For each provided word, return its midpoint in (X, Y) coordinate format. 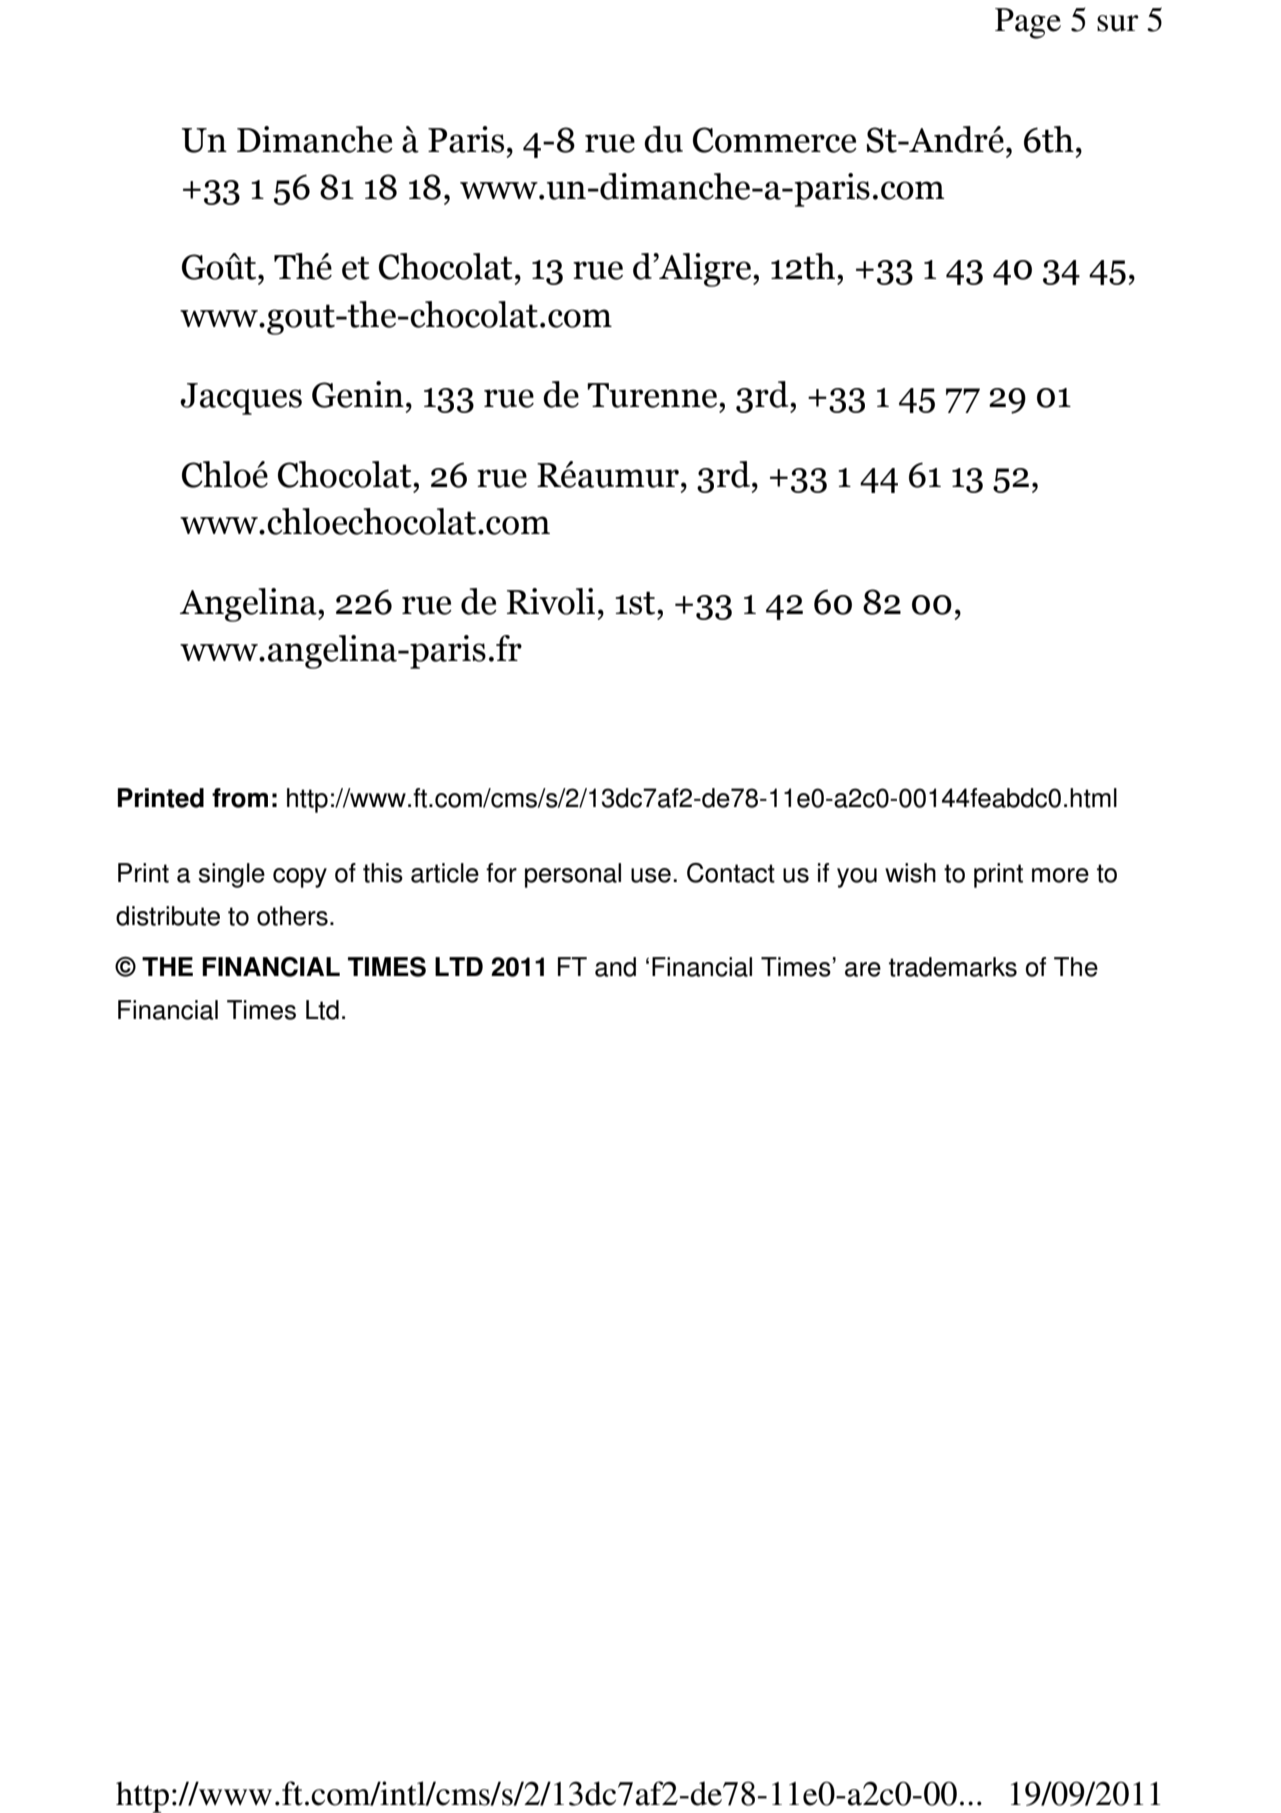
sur (1118, 23)
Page (1028, 23)
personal (573, 875)
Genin (358, 394)
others (292, 916)
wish (910, 873)
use (651, 875)
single (231, 875)
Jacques (241, 399)
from (240, 798)
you (857, 878)
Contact (731, 873)
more (1060, 875)
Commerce (775, 140)
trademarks (953, 967)
